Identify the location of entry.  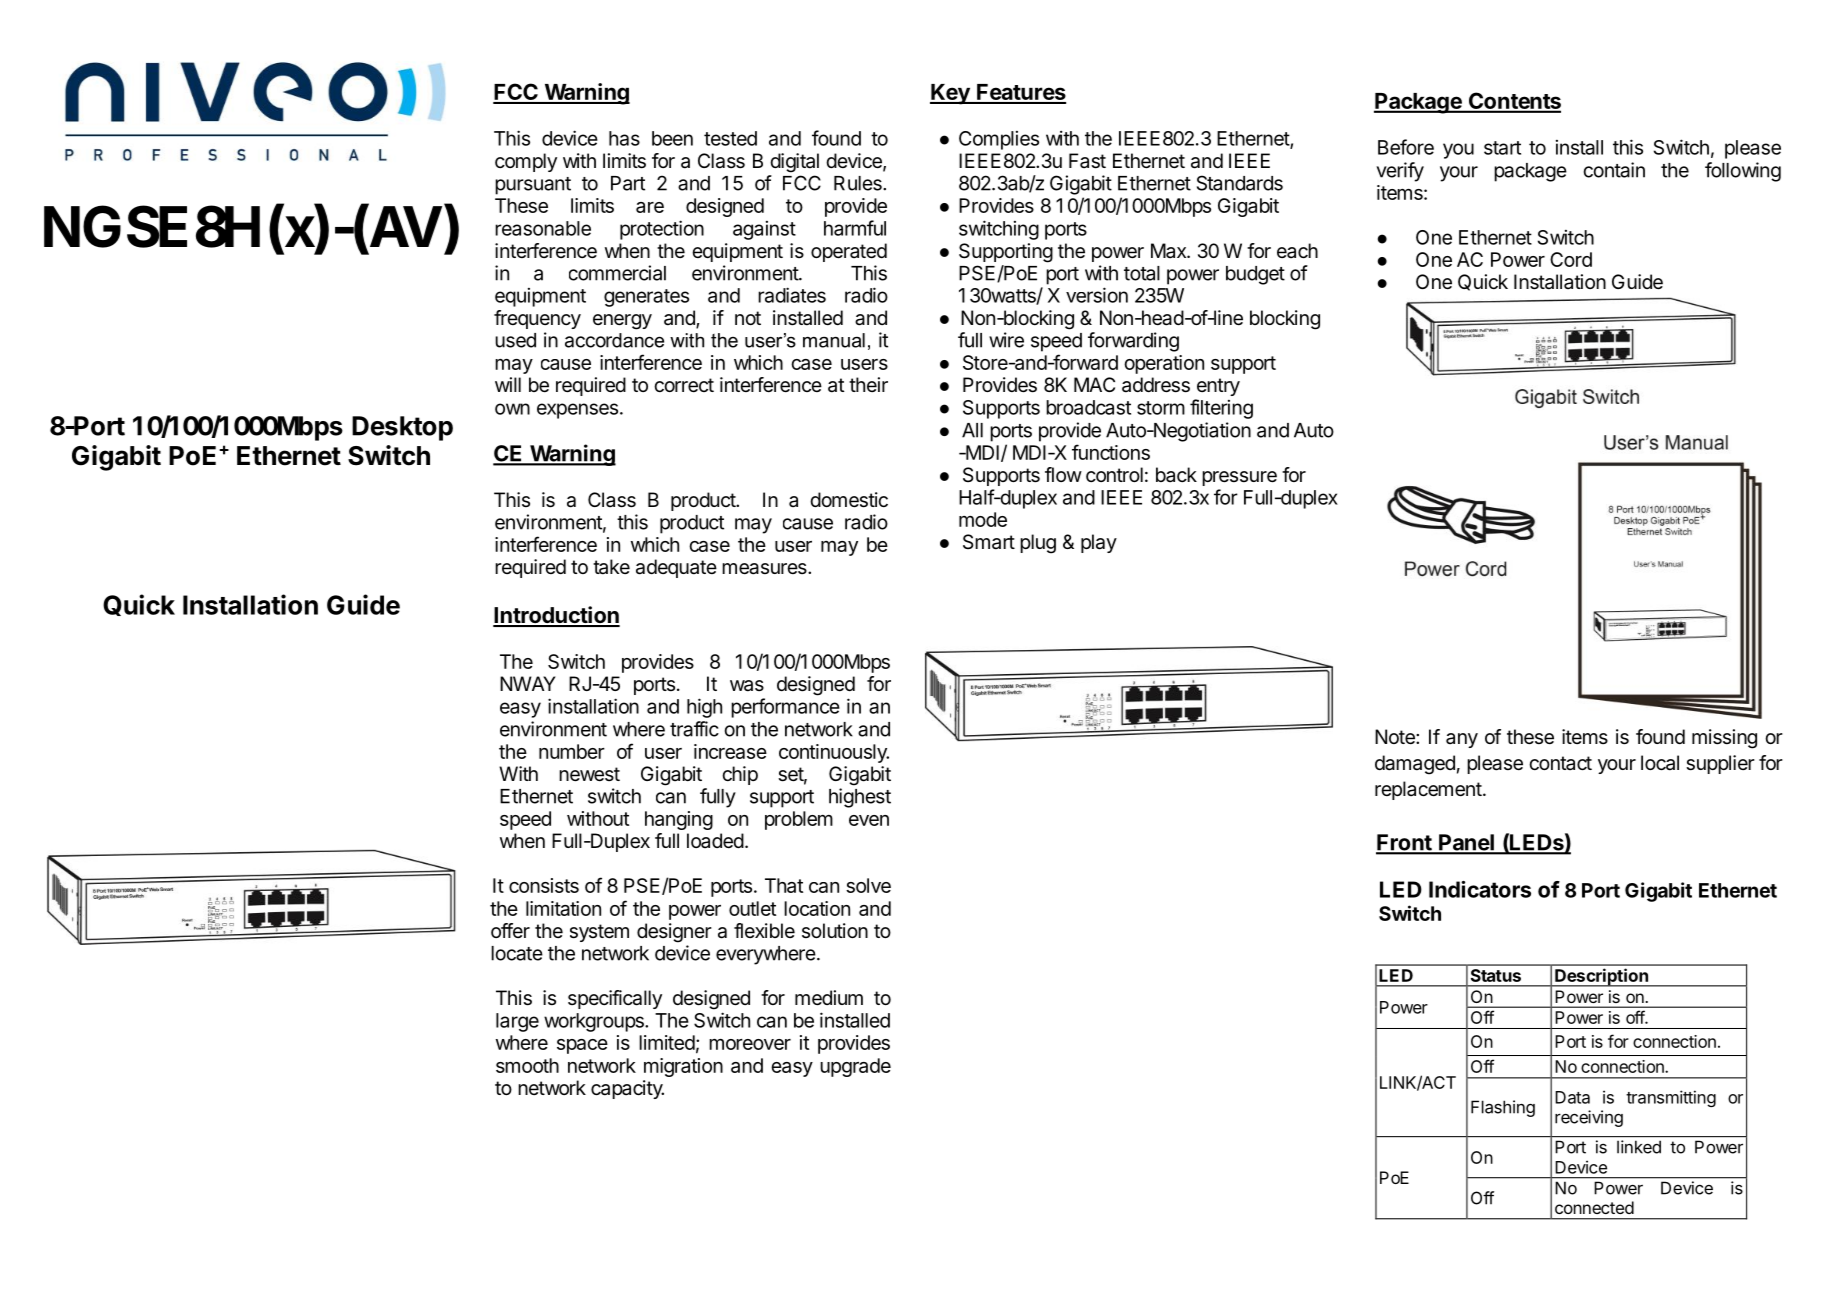
(1218, 387).
